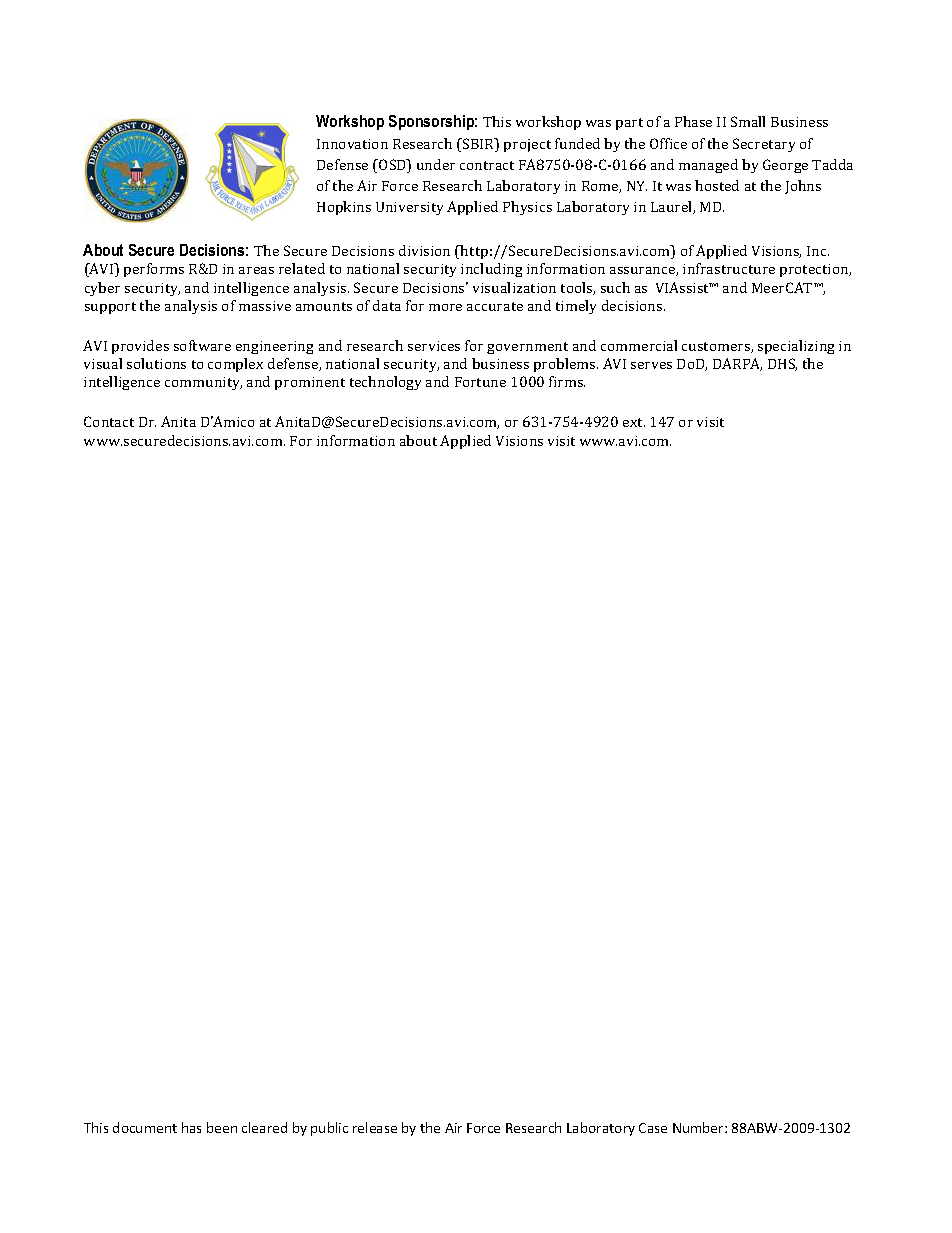 Image resolution: width=952 pixels, height=1233 pixels. Describe the element at coordinates (708, 166) in the page. I see `managed` at that location.
